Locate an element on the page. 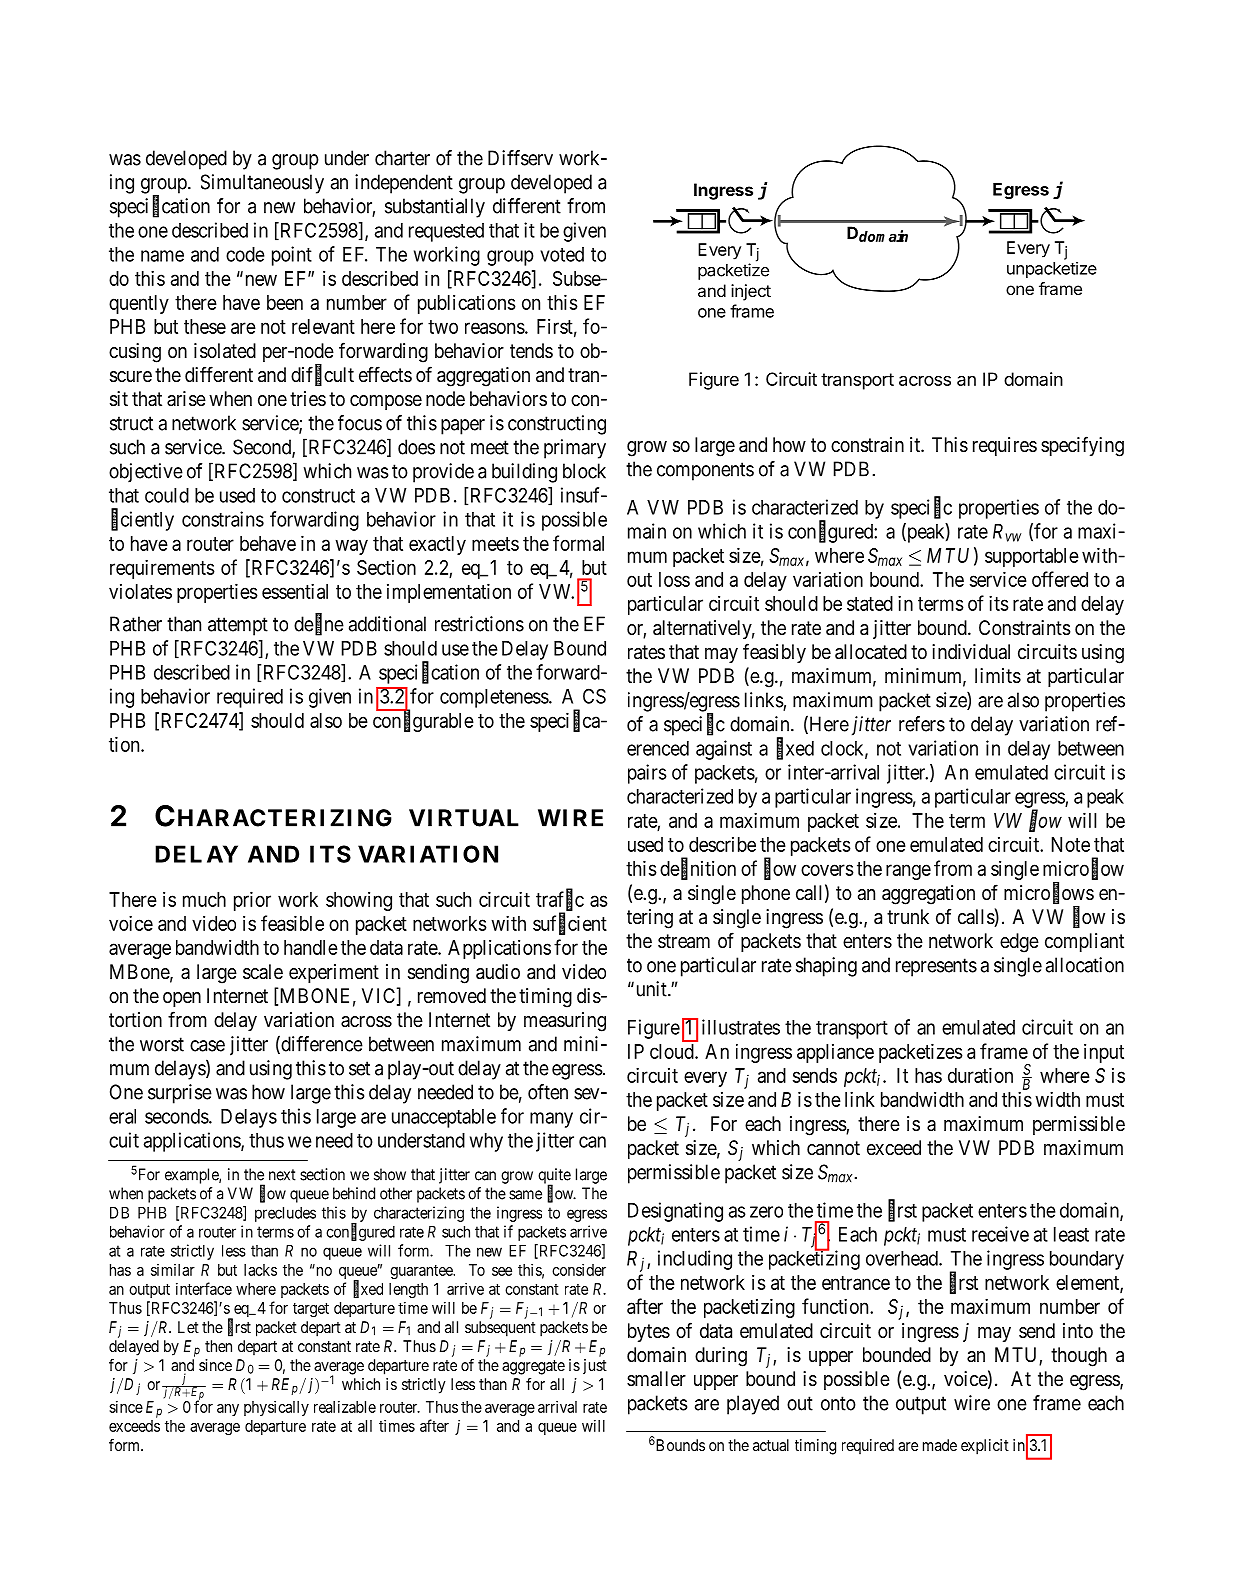 Image resolution: width=1233 pixels, height=1596 pixels. feasibly is located at coordinates (774, 653).
